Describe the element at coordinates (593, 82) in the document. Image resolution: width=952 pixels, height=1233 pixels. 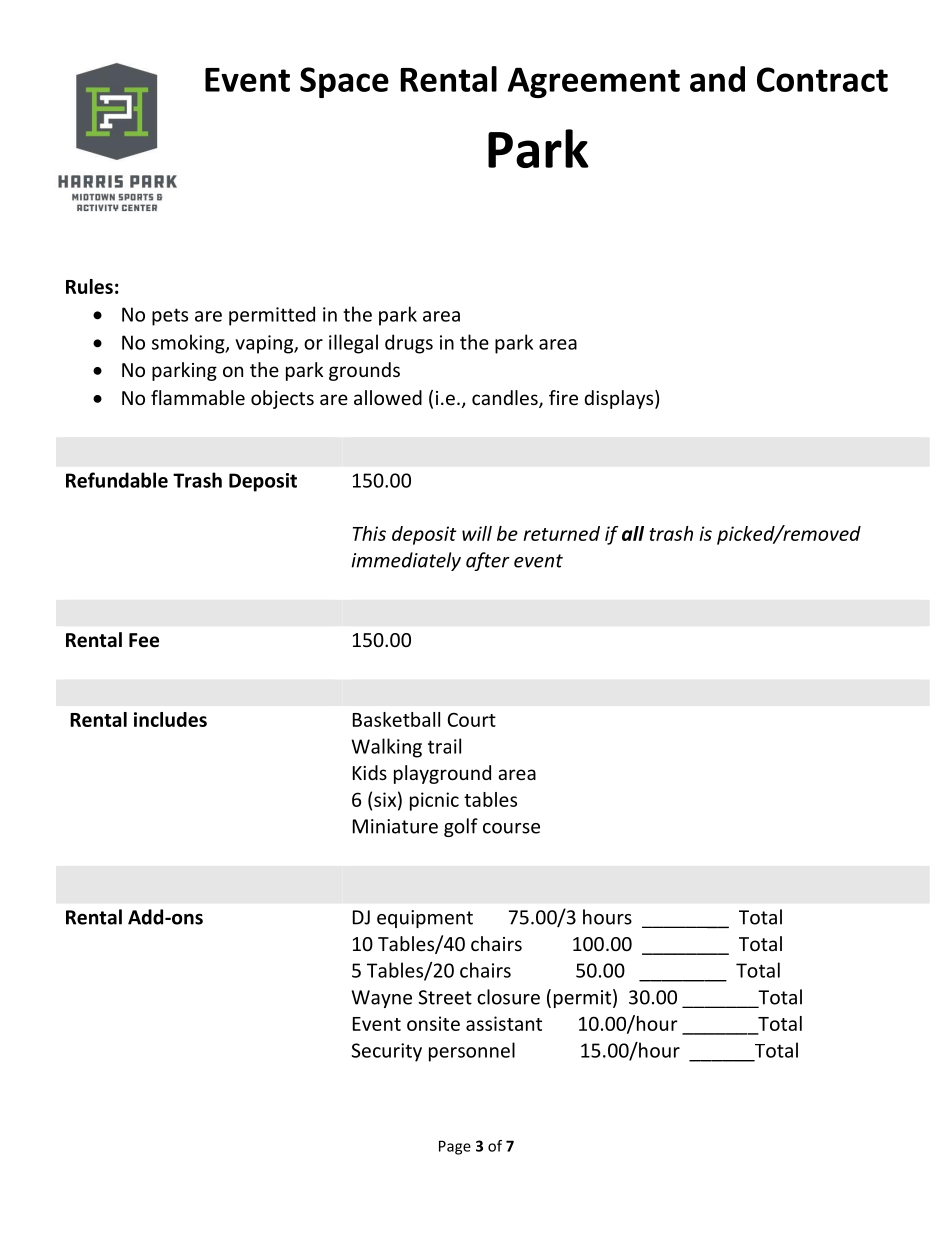
I see `Agreement` at that location.
